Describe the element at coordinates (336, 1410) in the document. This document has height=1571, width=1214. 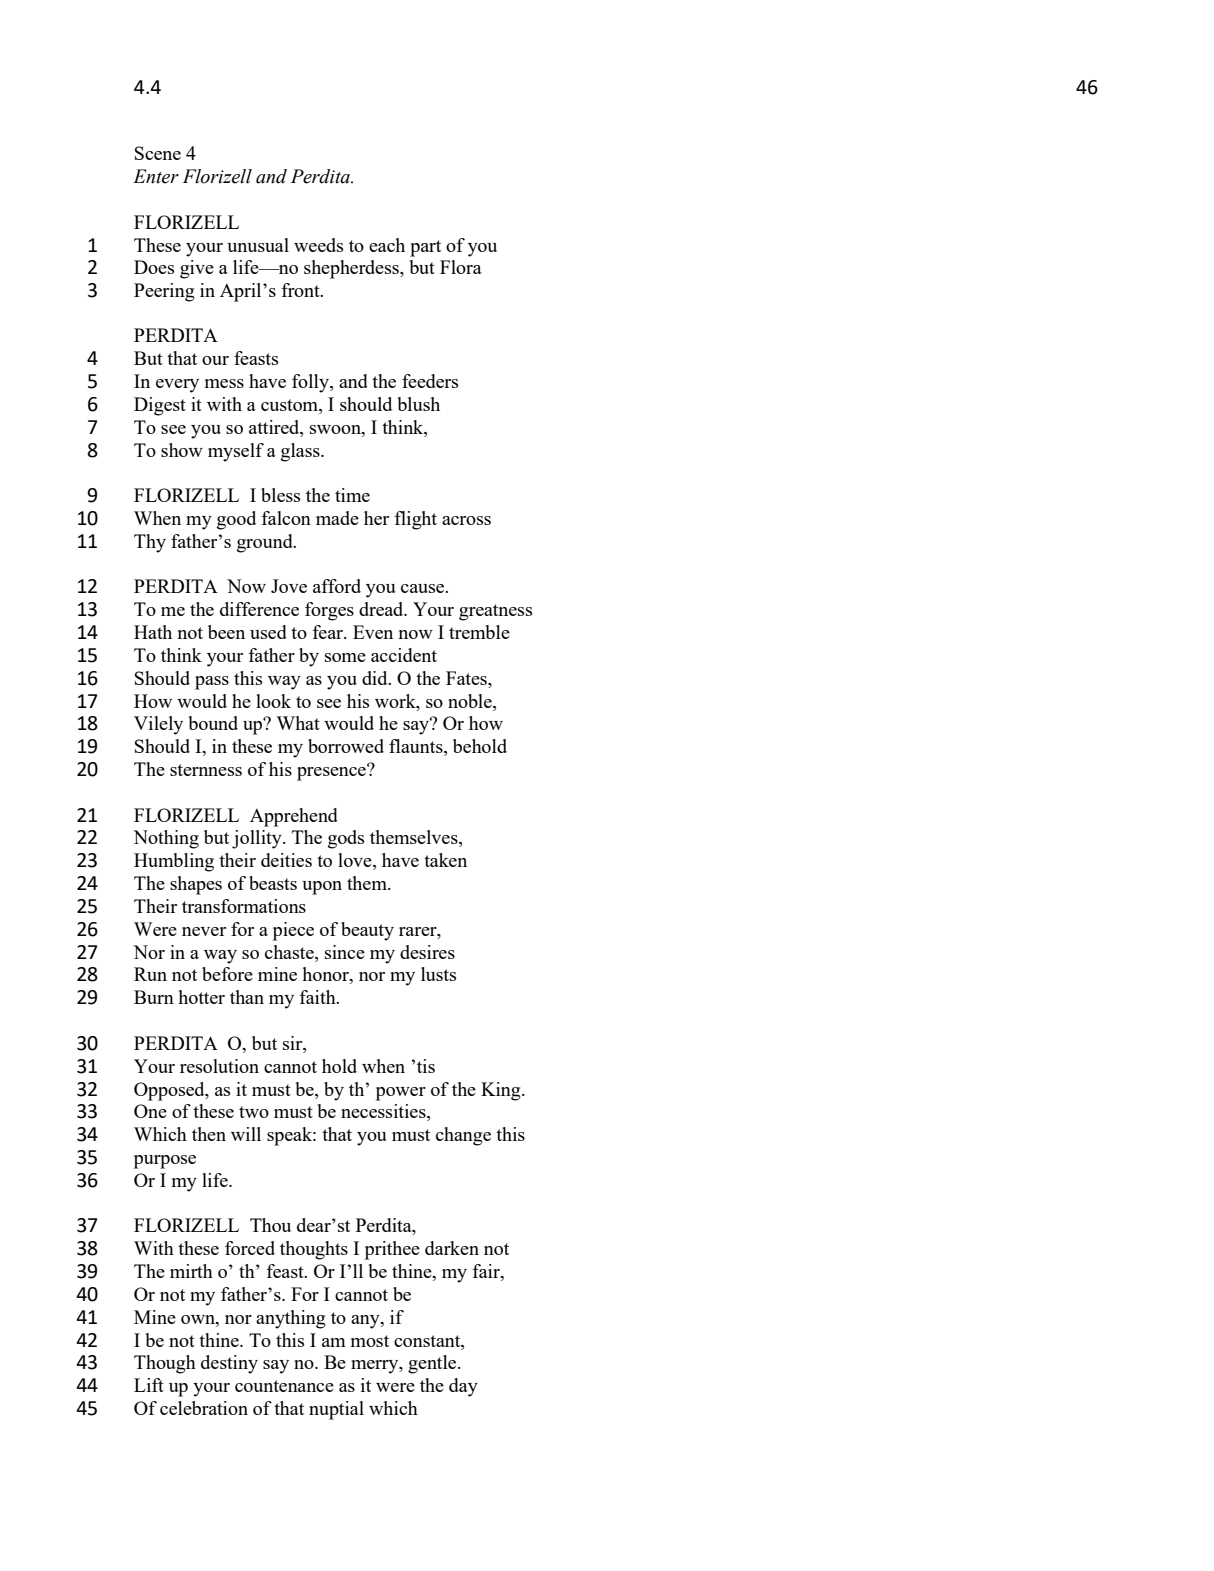
I see `nuptial` at that location.
